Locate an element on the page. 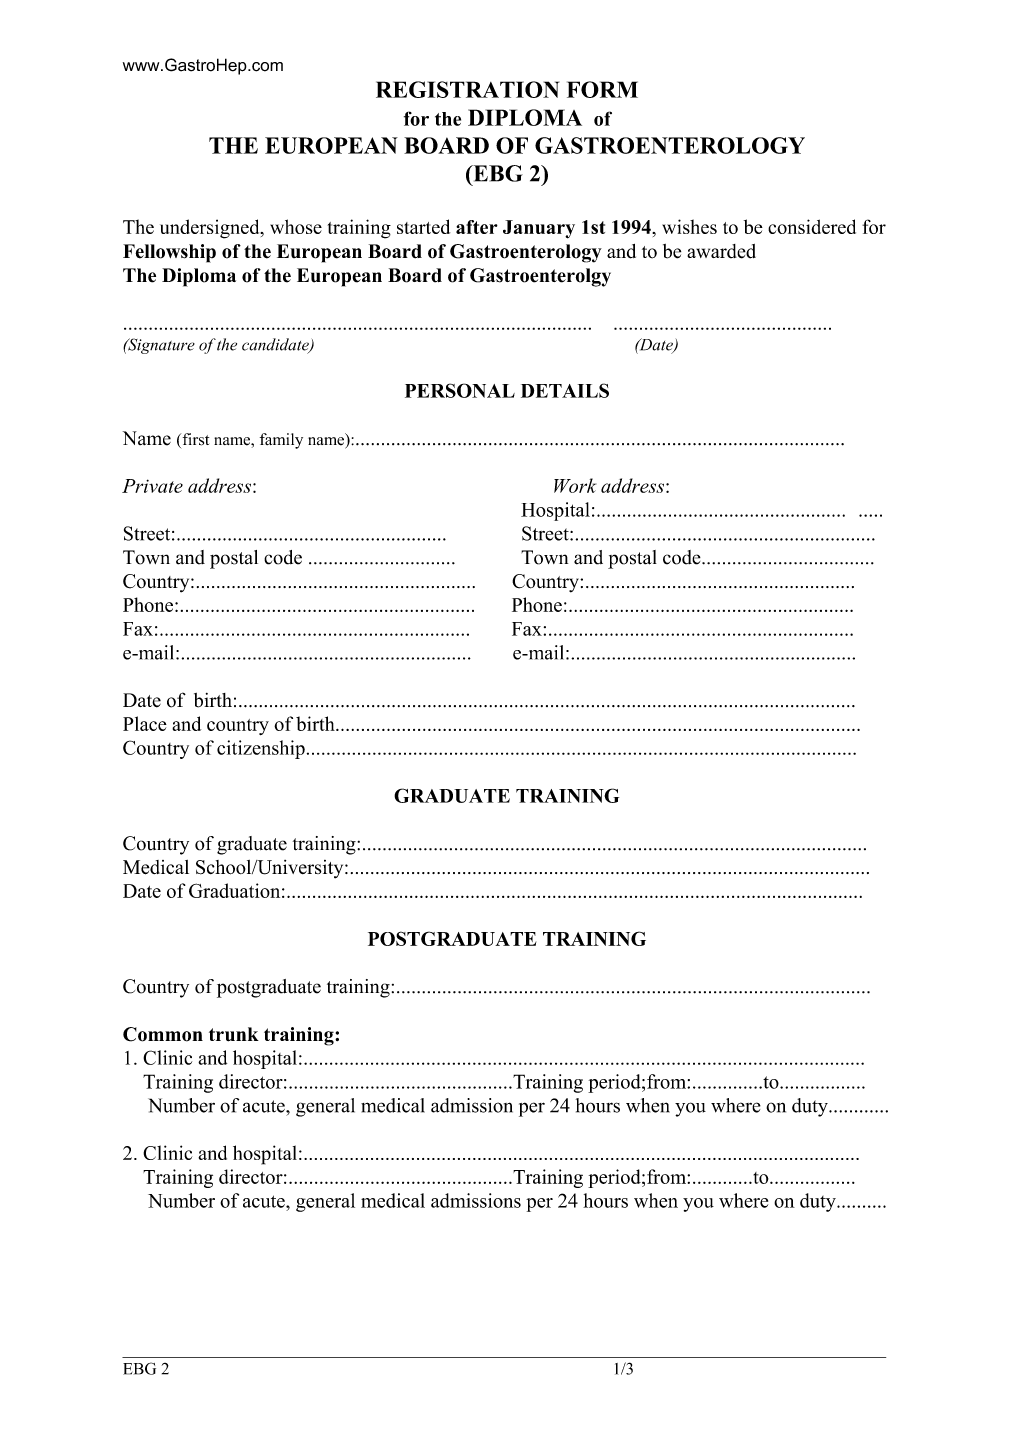  trunk is located at coordinates (234, 1034).
